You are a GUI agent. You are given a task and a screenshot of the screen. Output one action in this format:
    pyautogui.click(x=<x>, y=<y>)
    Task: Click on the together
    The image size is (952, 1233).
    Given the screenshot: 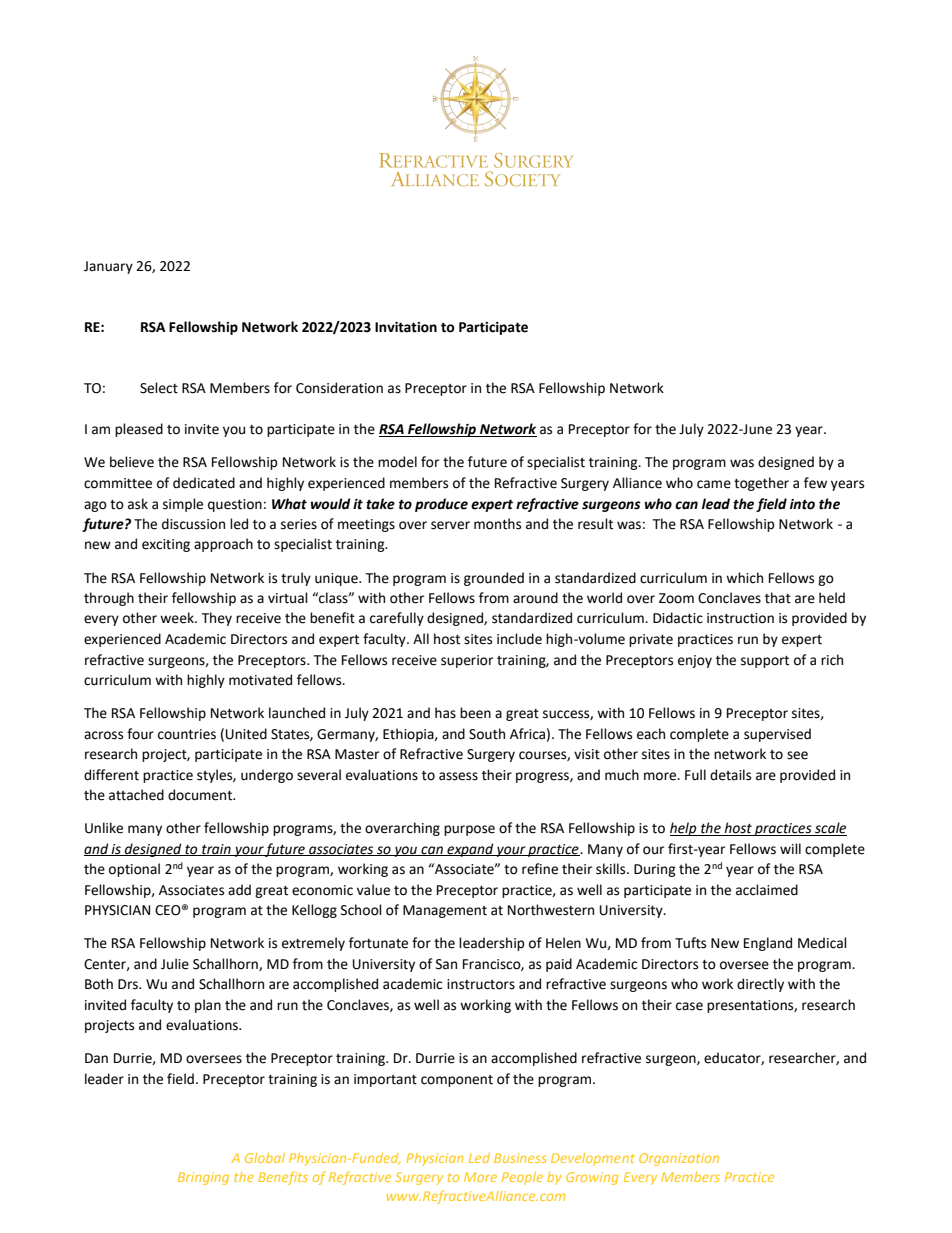 What is the action you would take?
    pyautogui.click(x=761, y=484)
